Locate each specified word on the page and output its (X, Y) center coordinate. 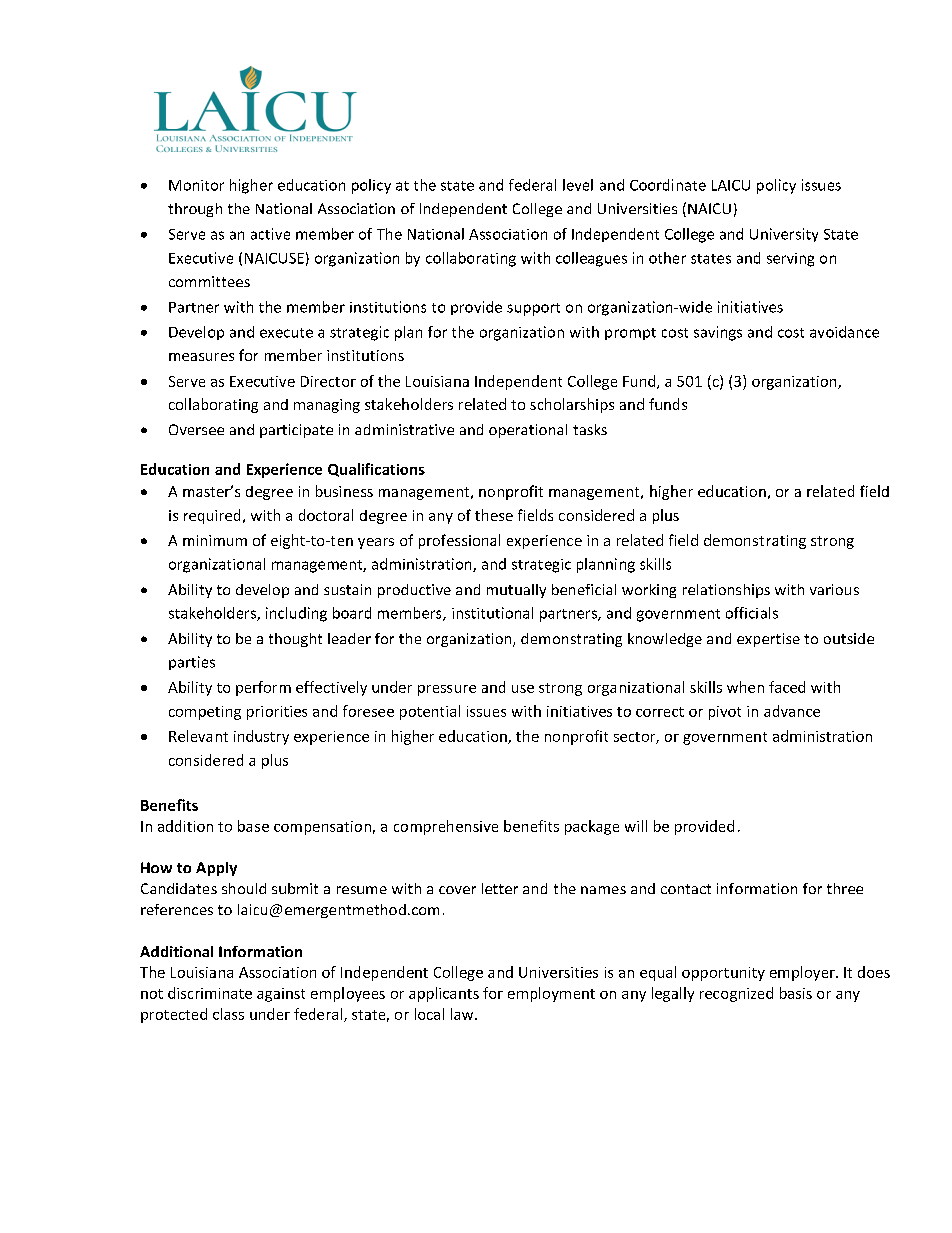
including (296, 614)
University (784, 235)
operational (528, 431)
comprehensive (446, 827)
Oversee (196, 429)
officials (752, 613)
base (253, 826)
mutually (516, 591)
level (578, 185)
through (195, 210)
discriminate (210, 993)
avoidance (844, 332)
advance (792, 711)
